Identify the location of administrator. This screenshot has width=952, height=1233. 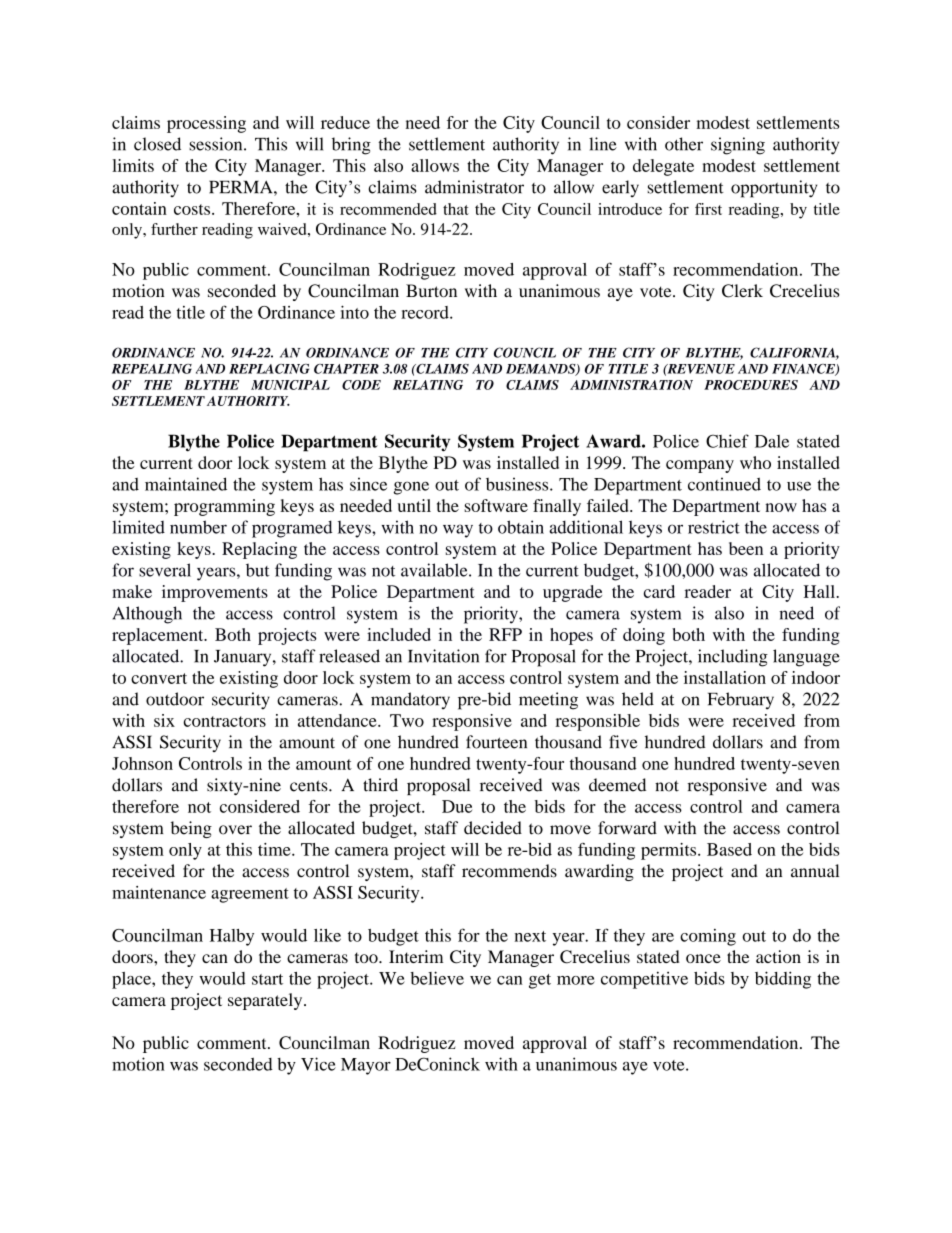
(474, 187).
